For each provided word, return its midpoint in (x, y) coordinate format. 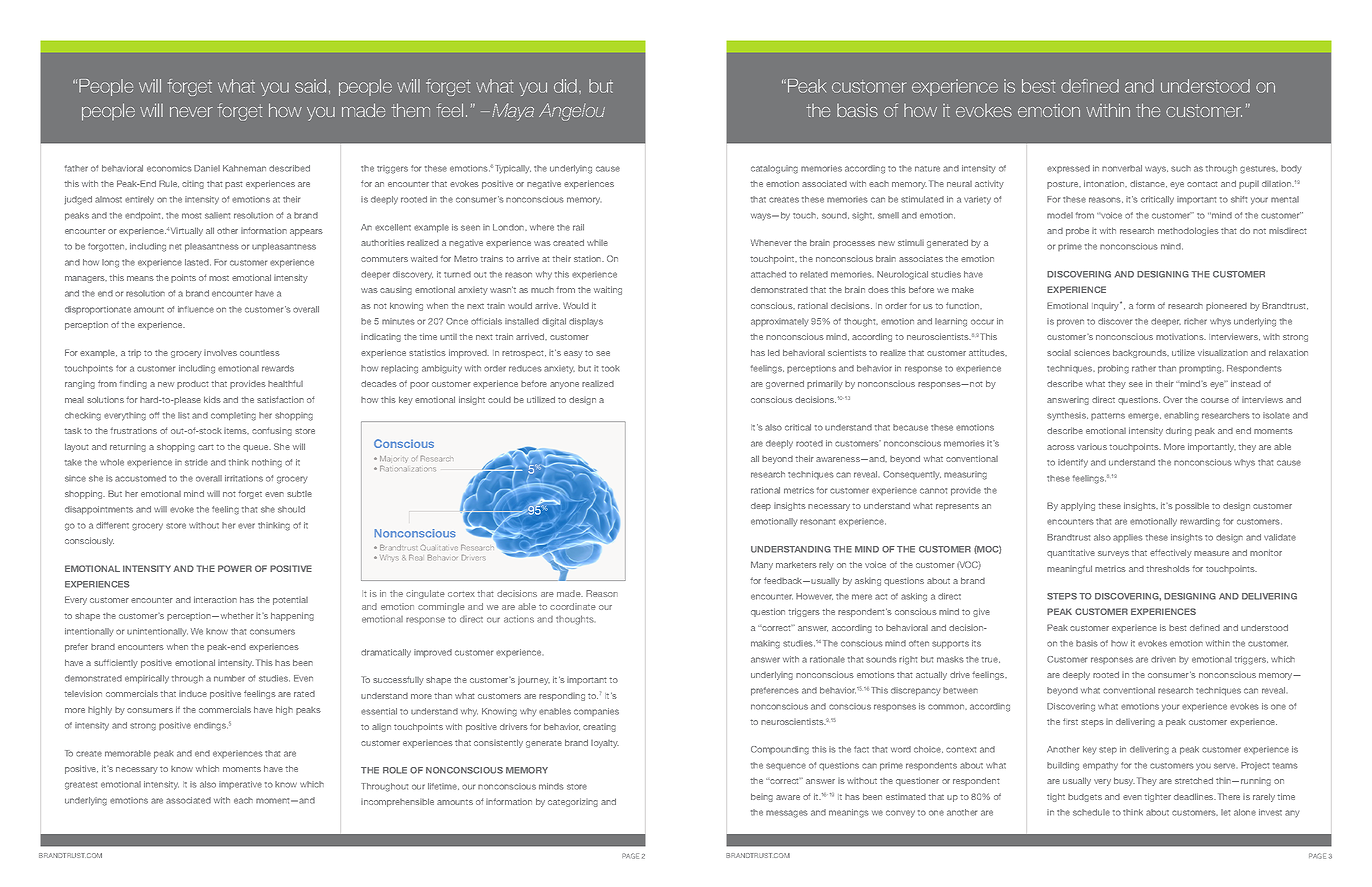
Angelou (572, 112)
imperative (240, 785)
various (1092, 447)
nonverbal (1122, 168)
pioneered (1226, 306)
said (310, 86)
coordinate (573, 606)
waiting (608, 290)
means (140, 278)
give (981, 612)
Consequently (912, 475)
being (762, 797)
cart (206, 447)
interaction (215, 599)
